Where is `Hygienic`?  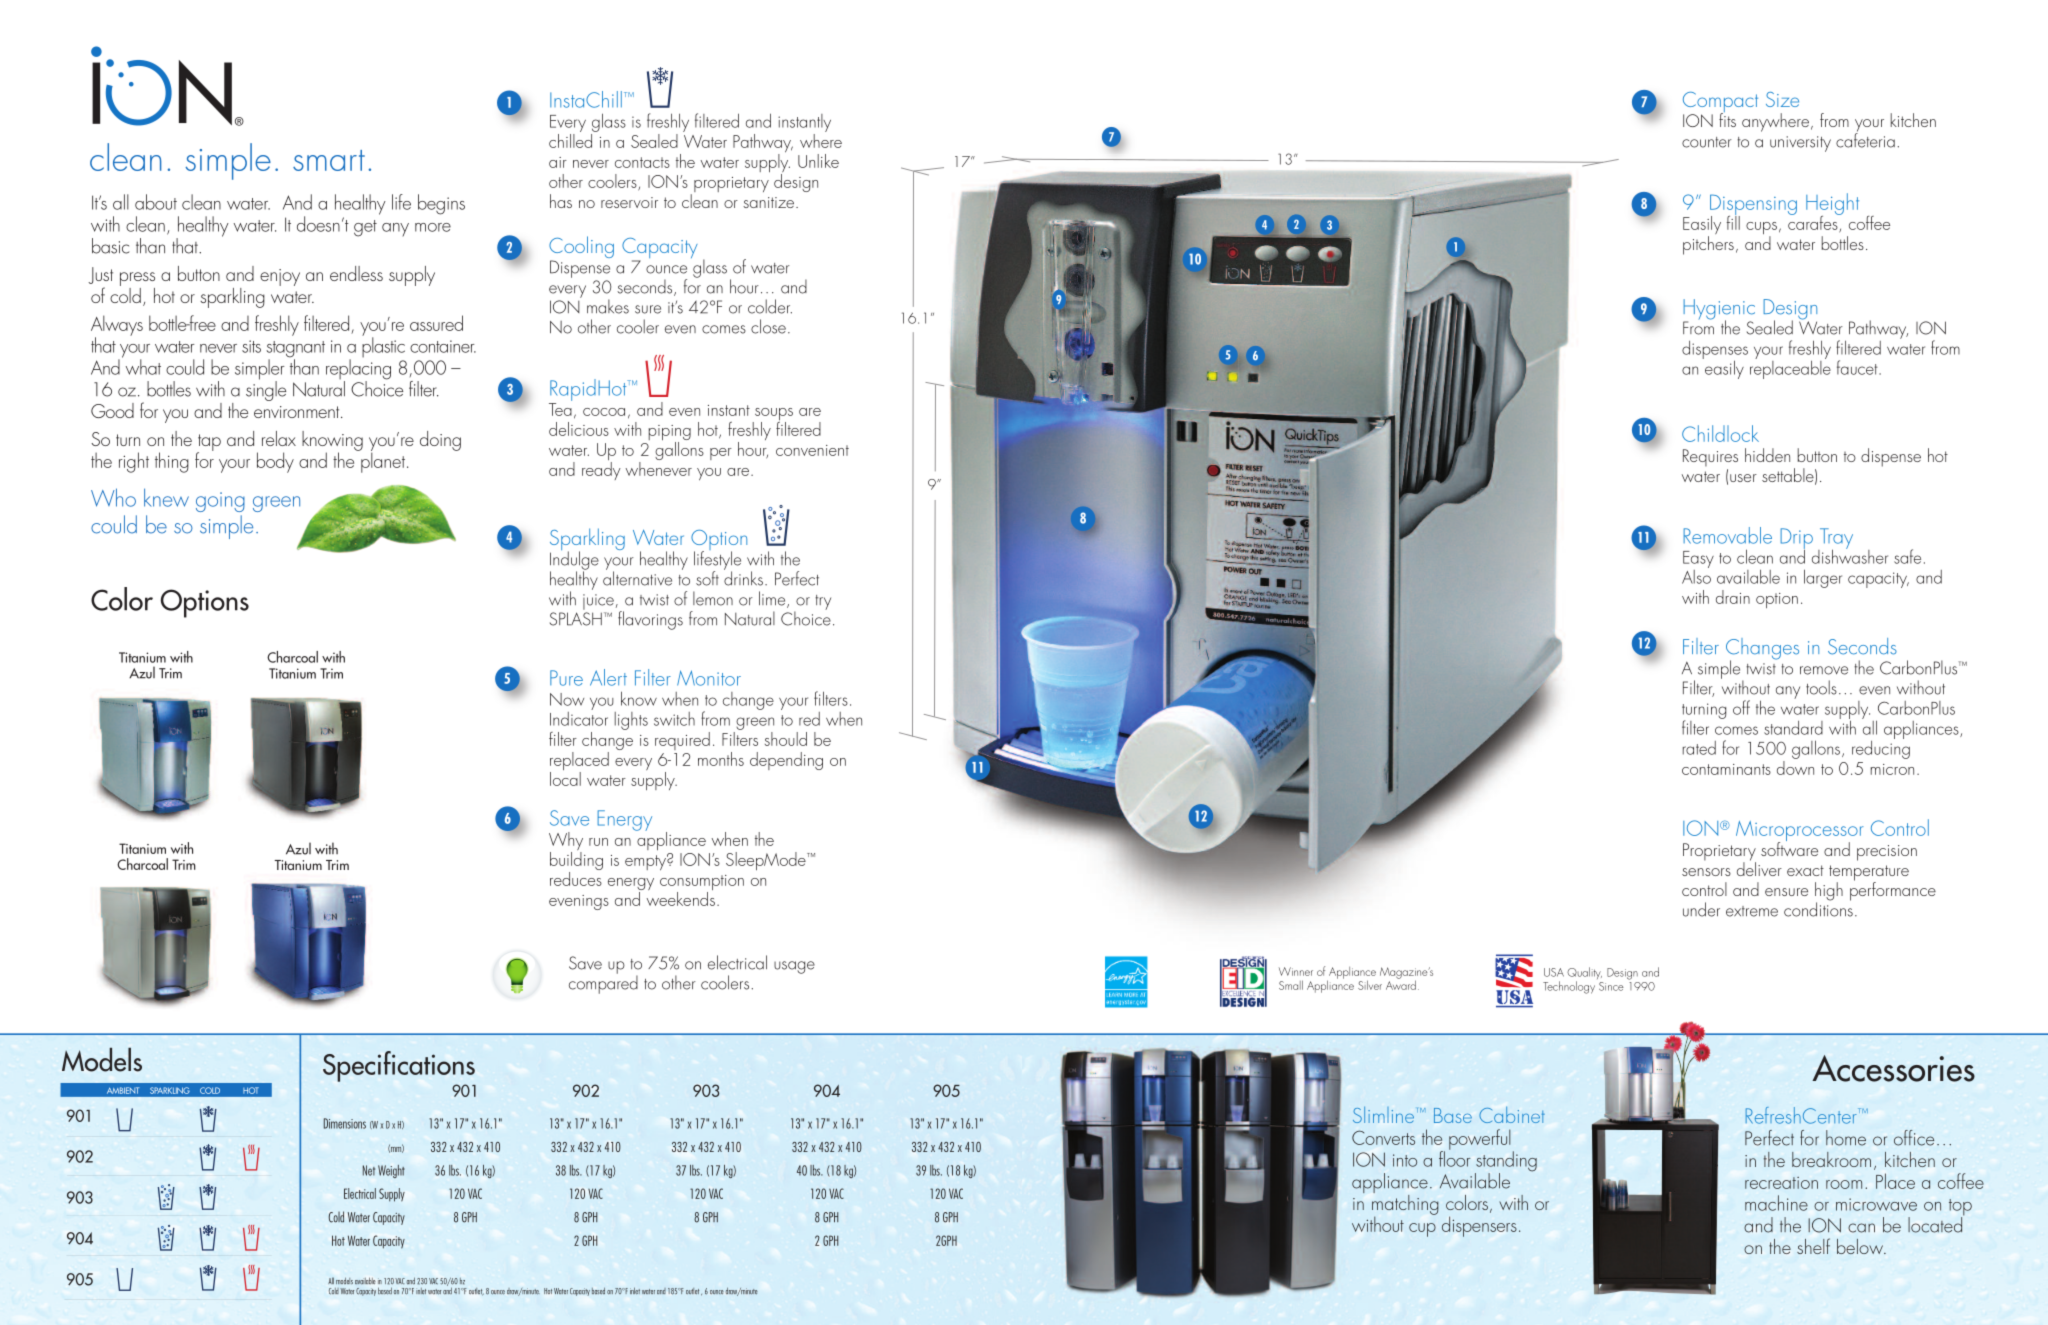
Hygienic is located at coordinates (1719, 310).
